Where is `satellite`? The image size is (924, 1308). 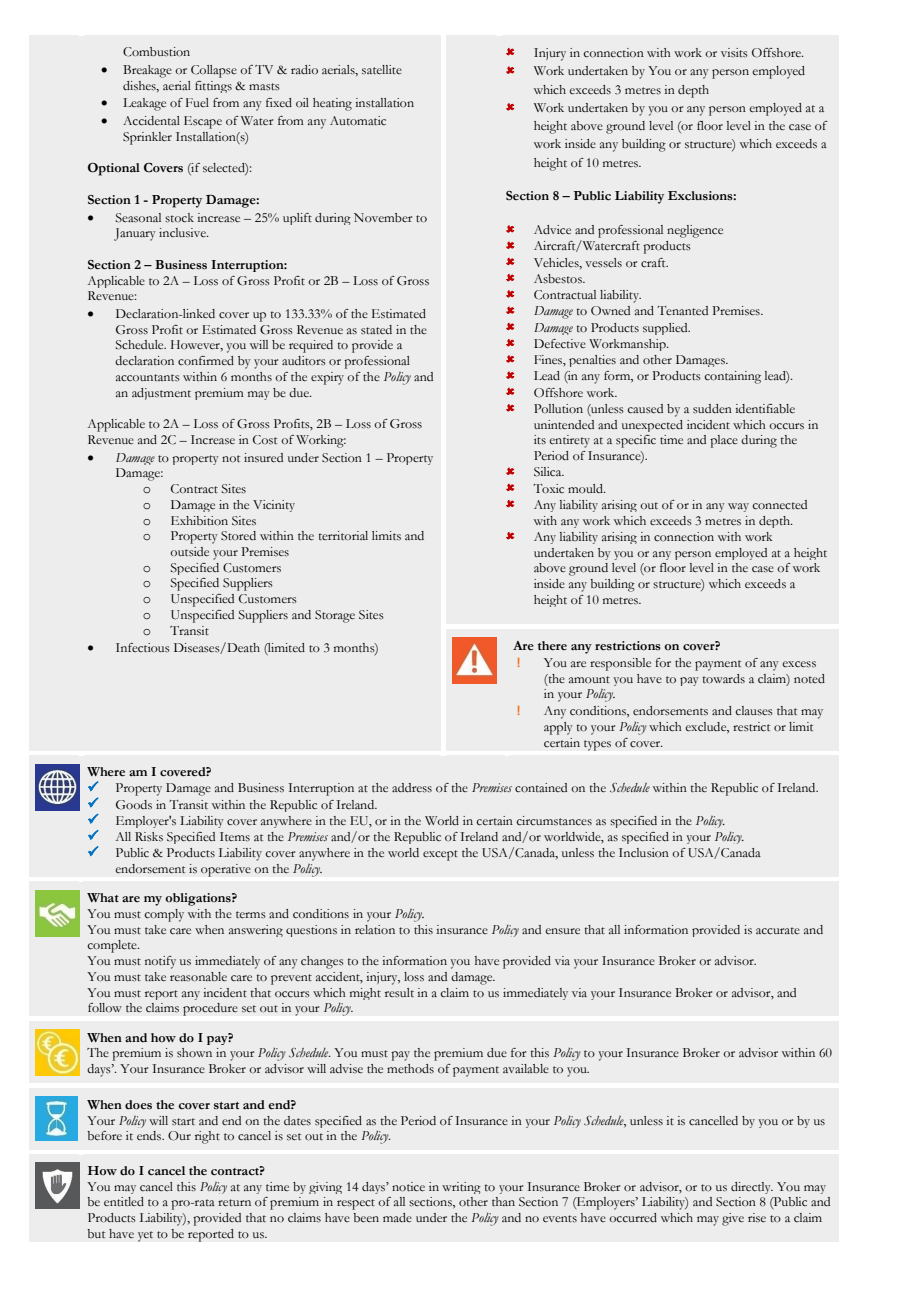
satellite is located at coordinates (382, 70).
